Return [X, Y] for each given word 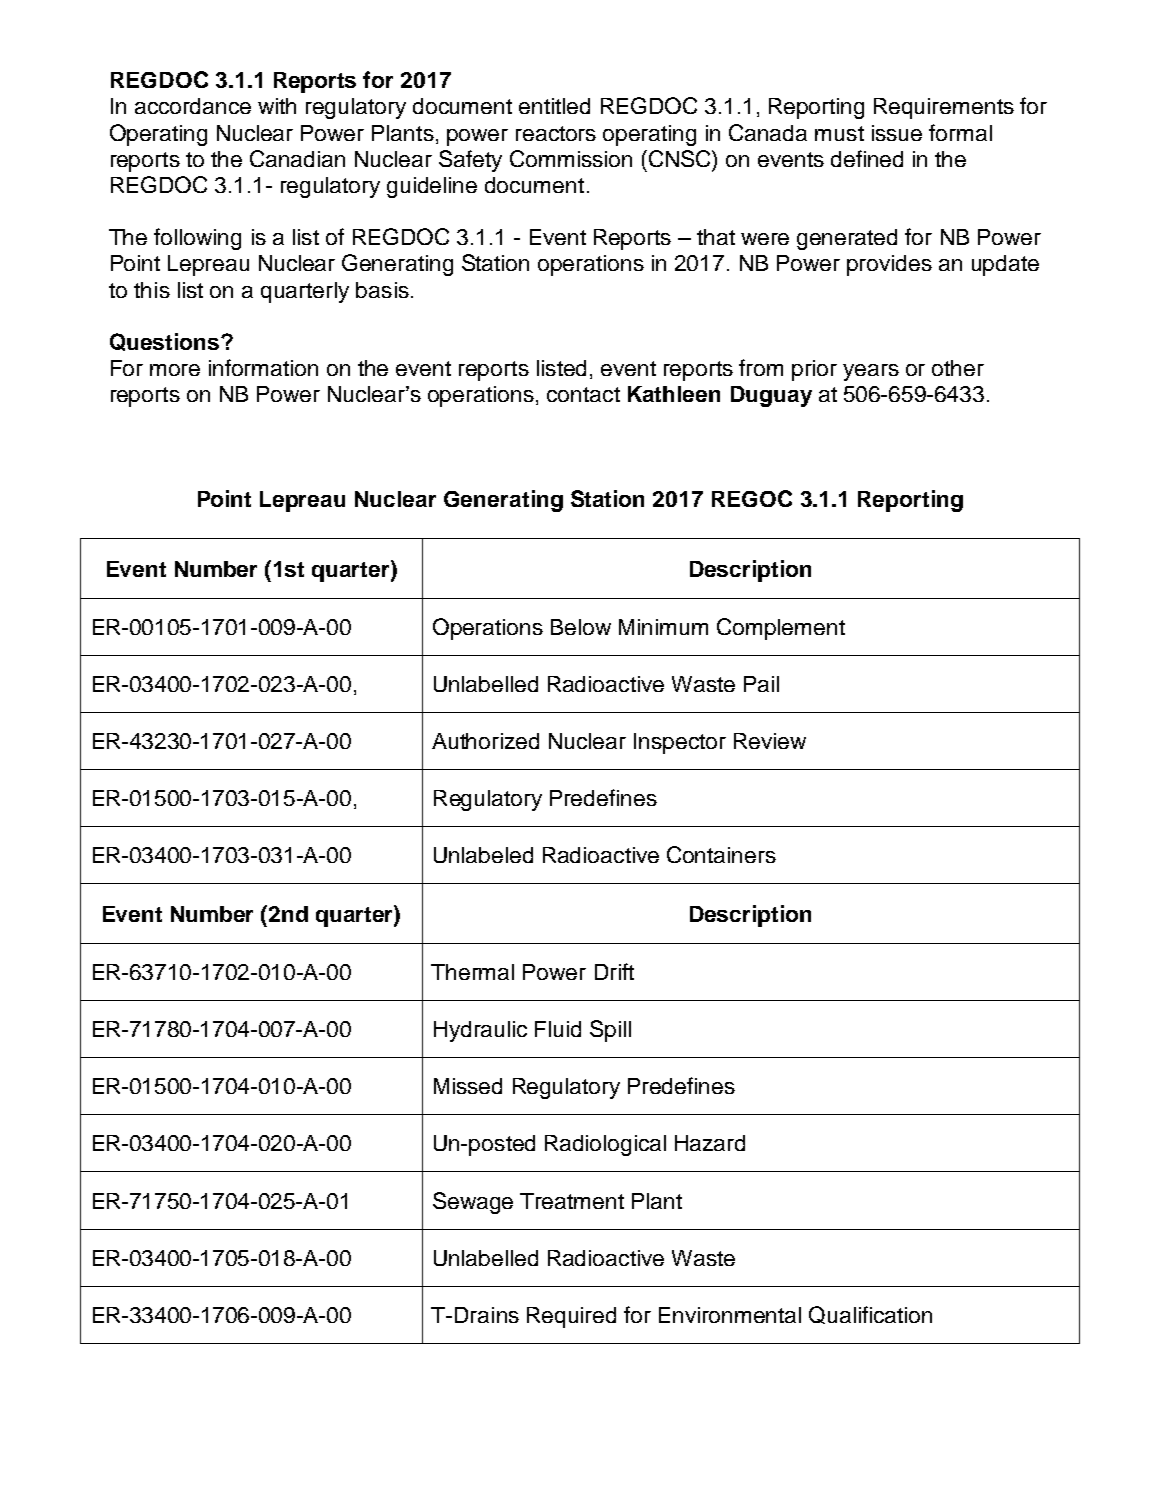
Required [571, 1317]
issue [897, 133]
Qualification [870, 1315]
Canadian [297, 158]
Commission [571, 158]
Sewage [473, 1203]
